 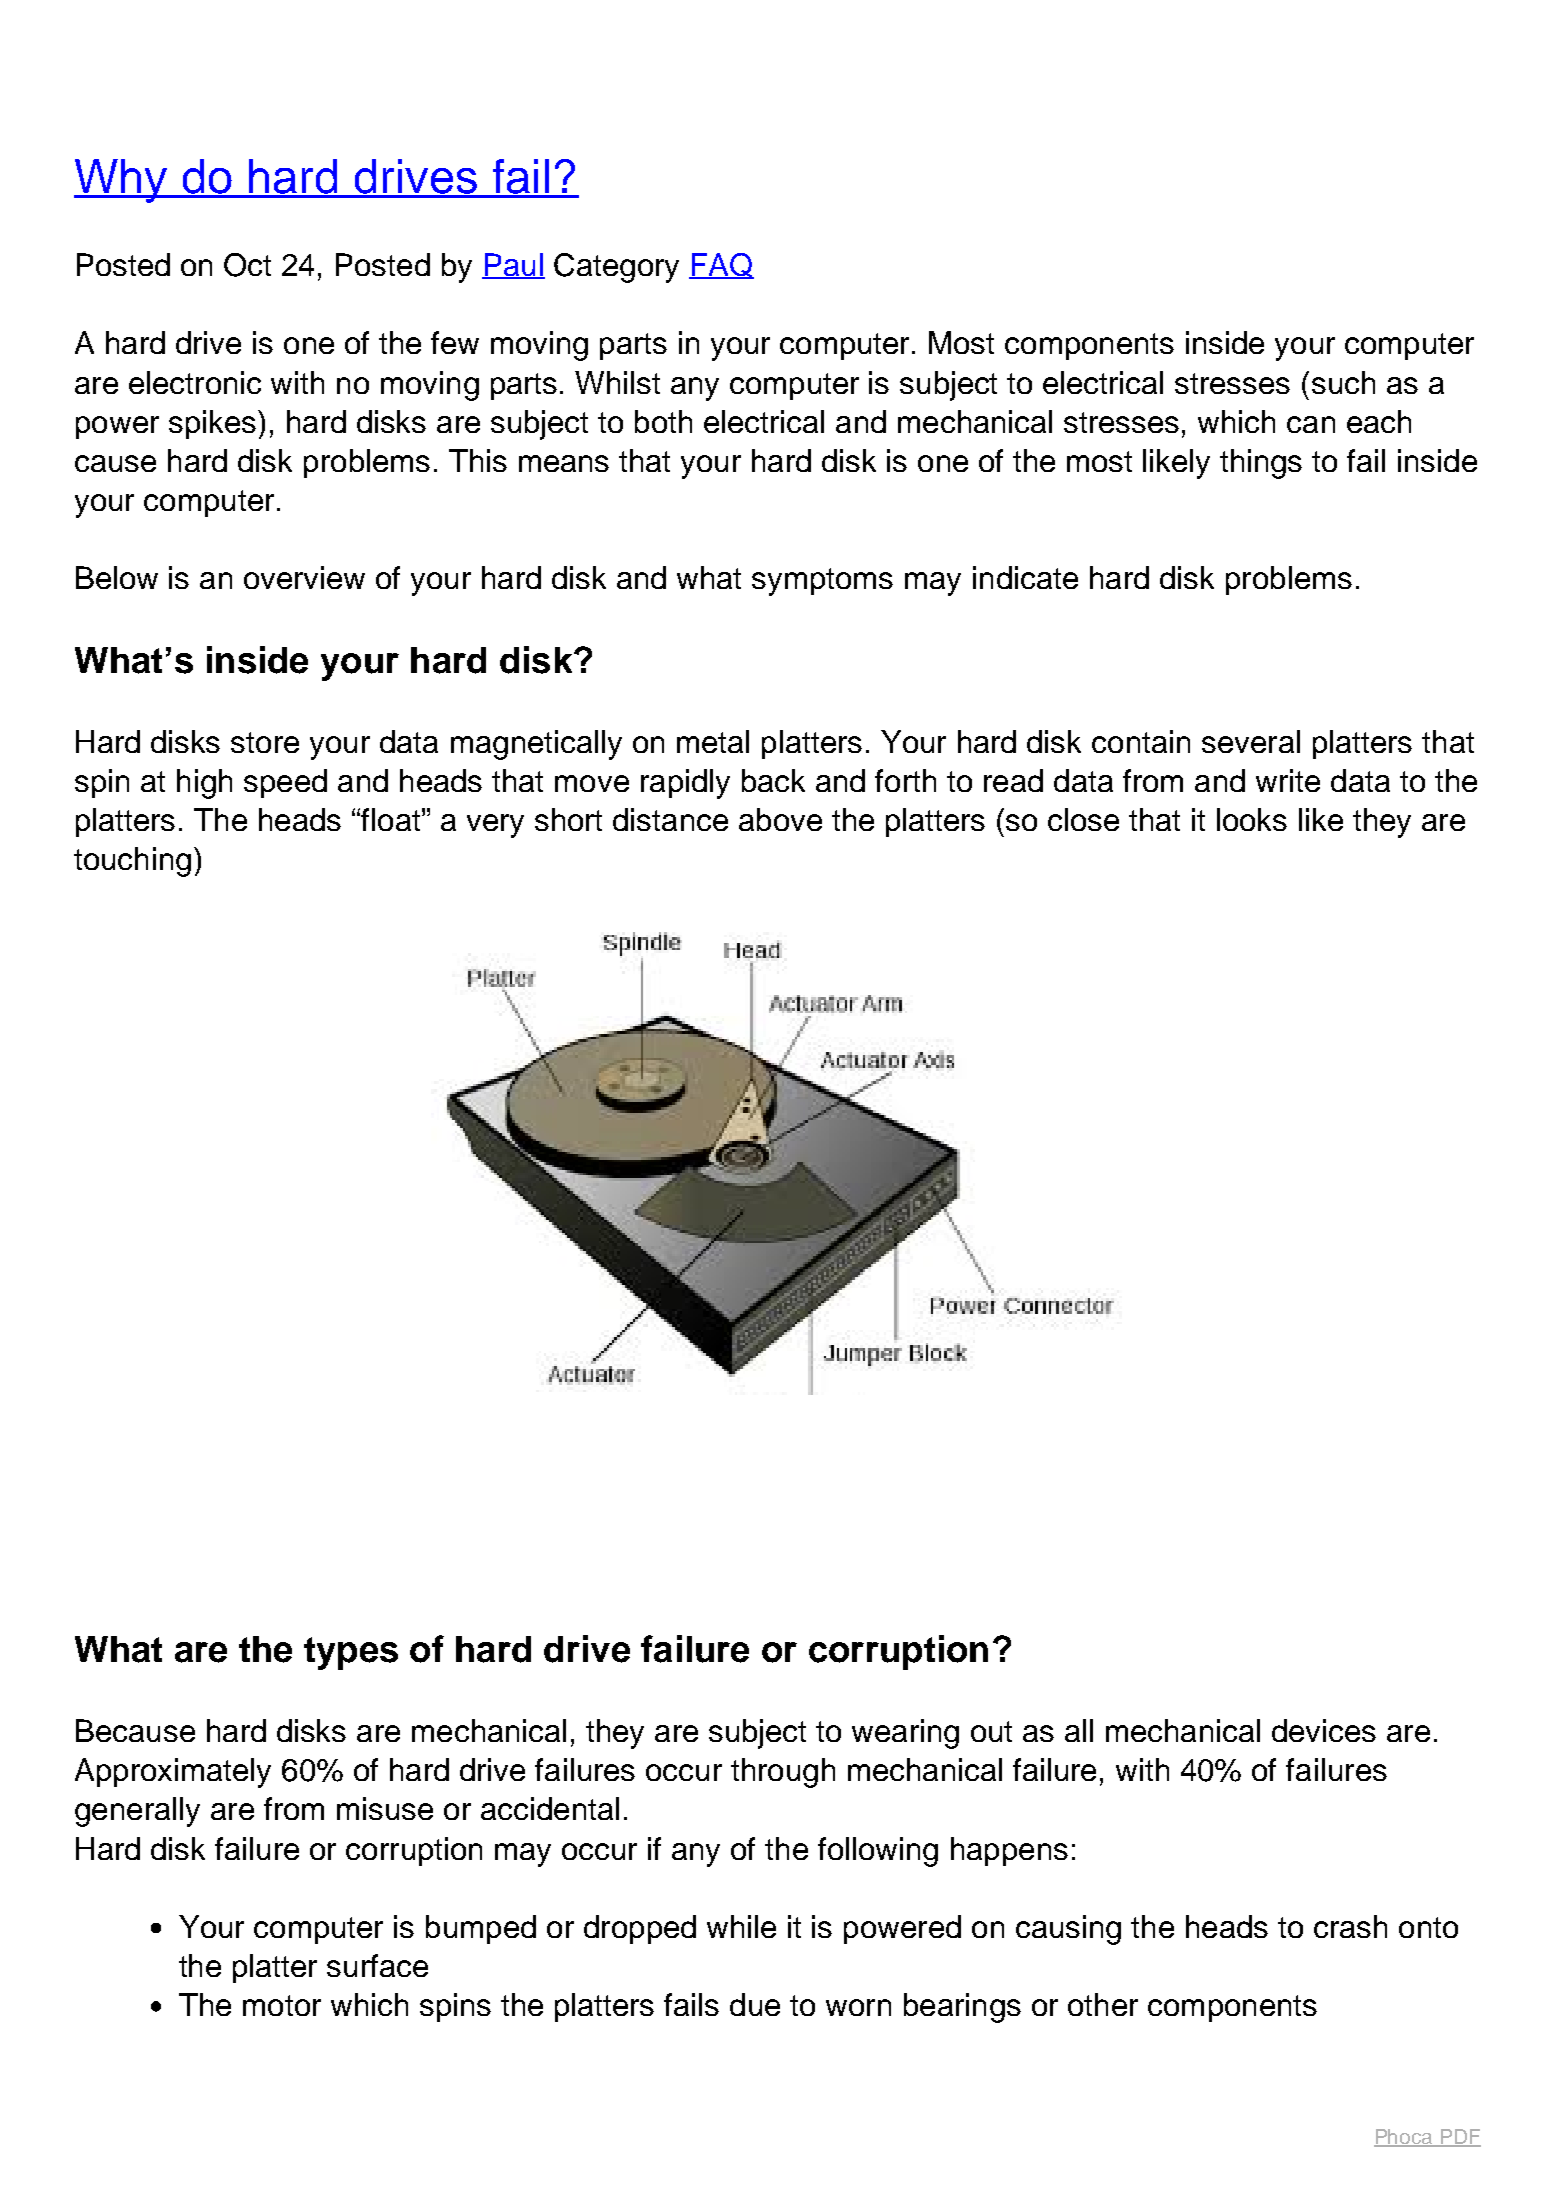 What do you see at coordinates (1251, 741) in the document?
I see `several` at bounding box center [1251, 741].
